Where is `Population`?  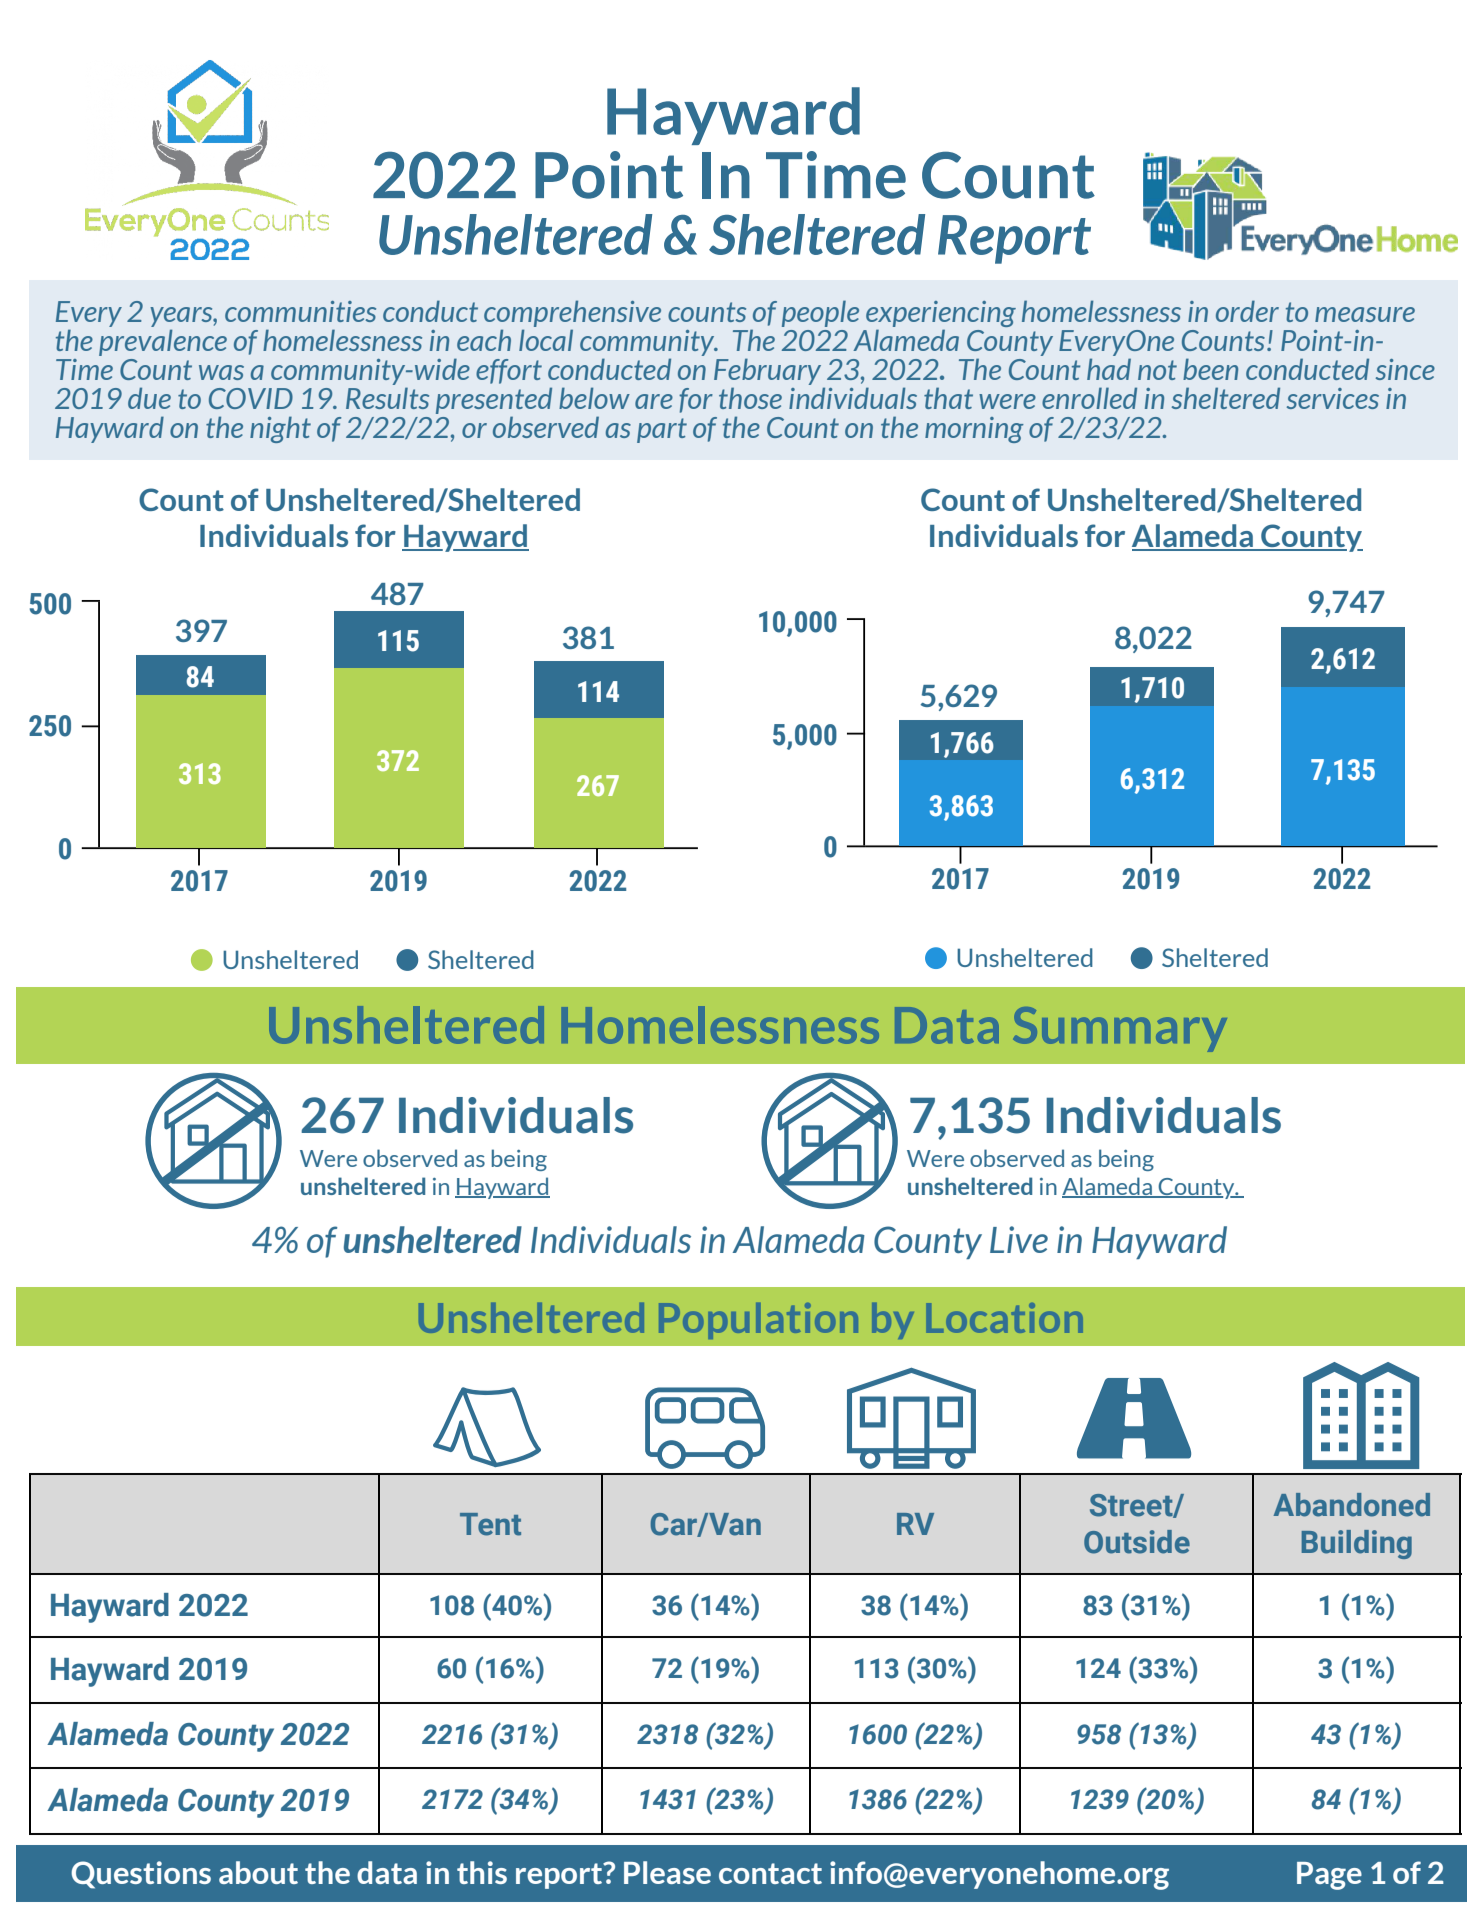 Population is located at coordinates (758, 1321).
